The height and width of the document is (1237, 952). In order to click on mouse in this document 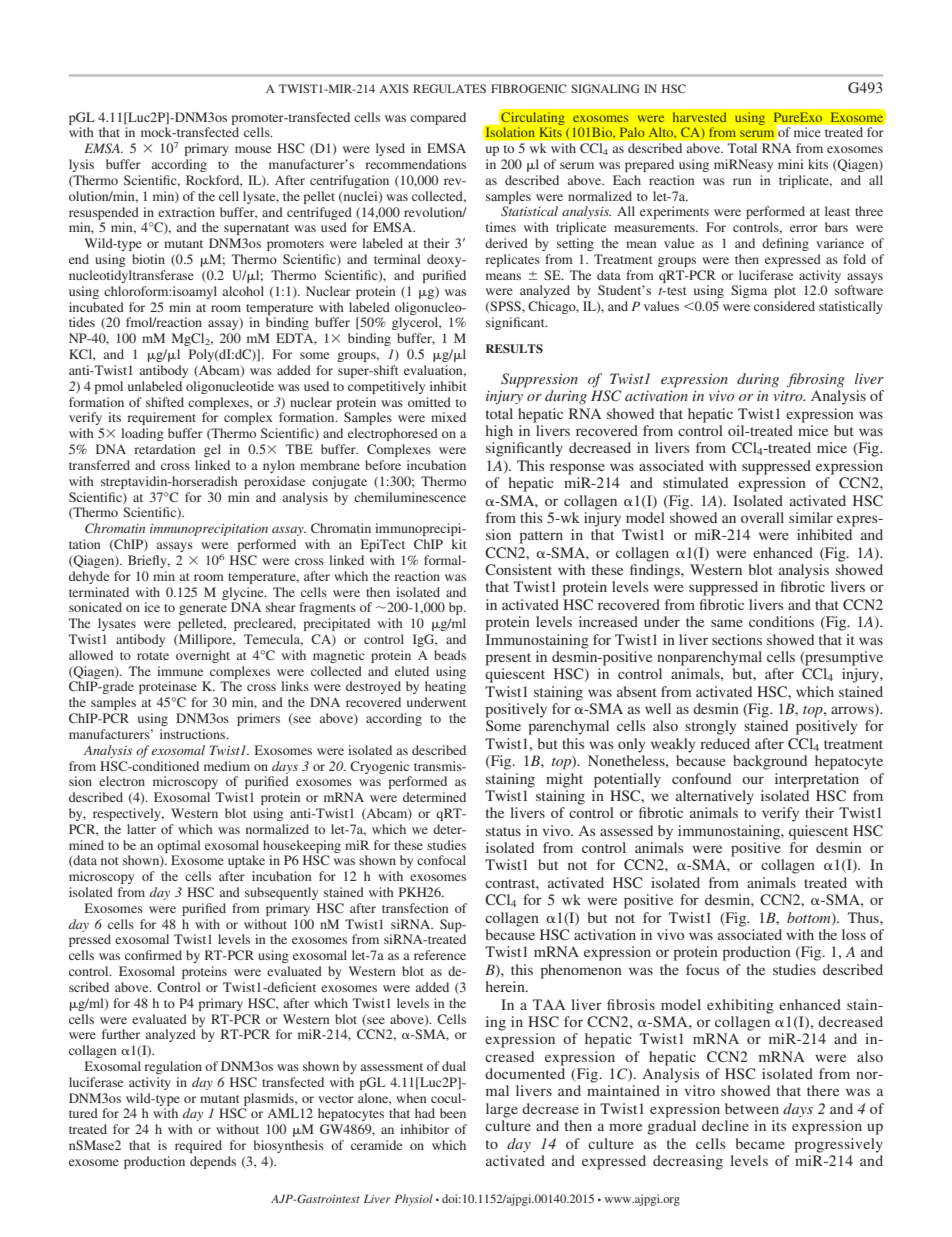, I will do `click(253, 149)`.
